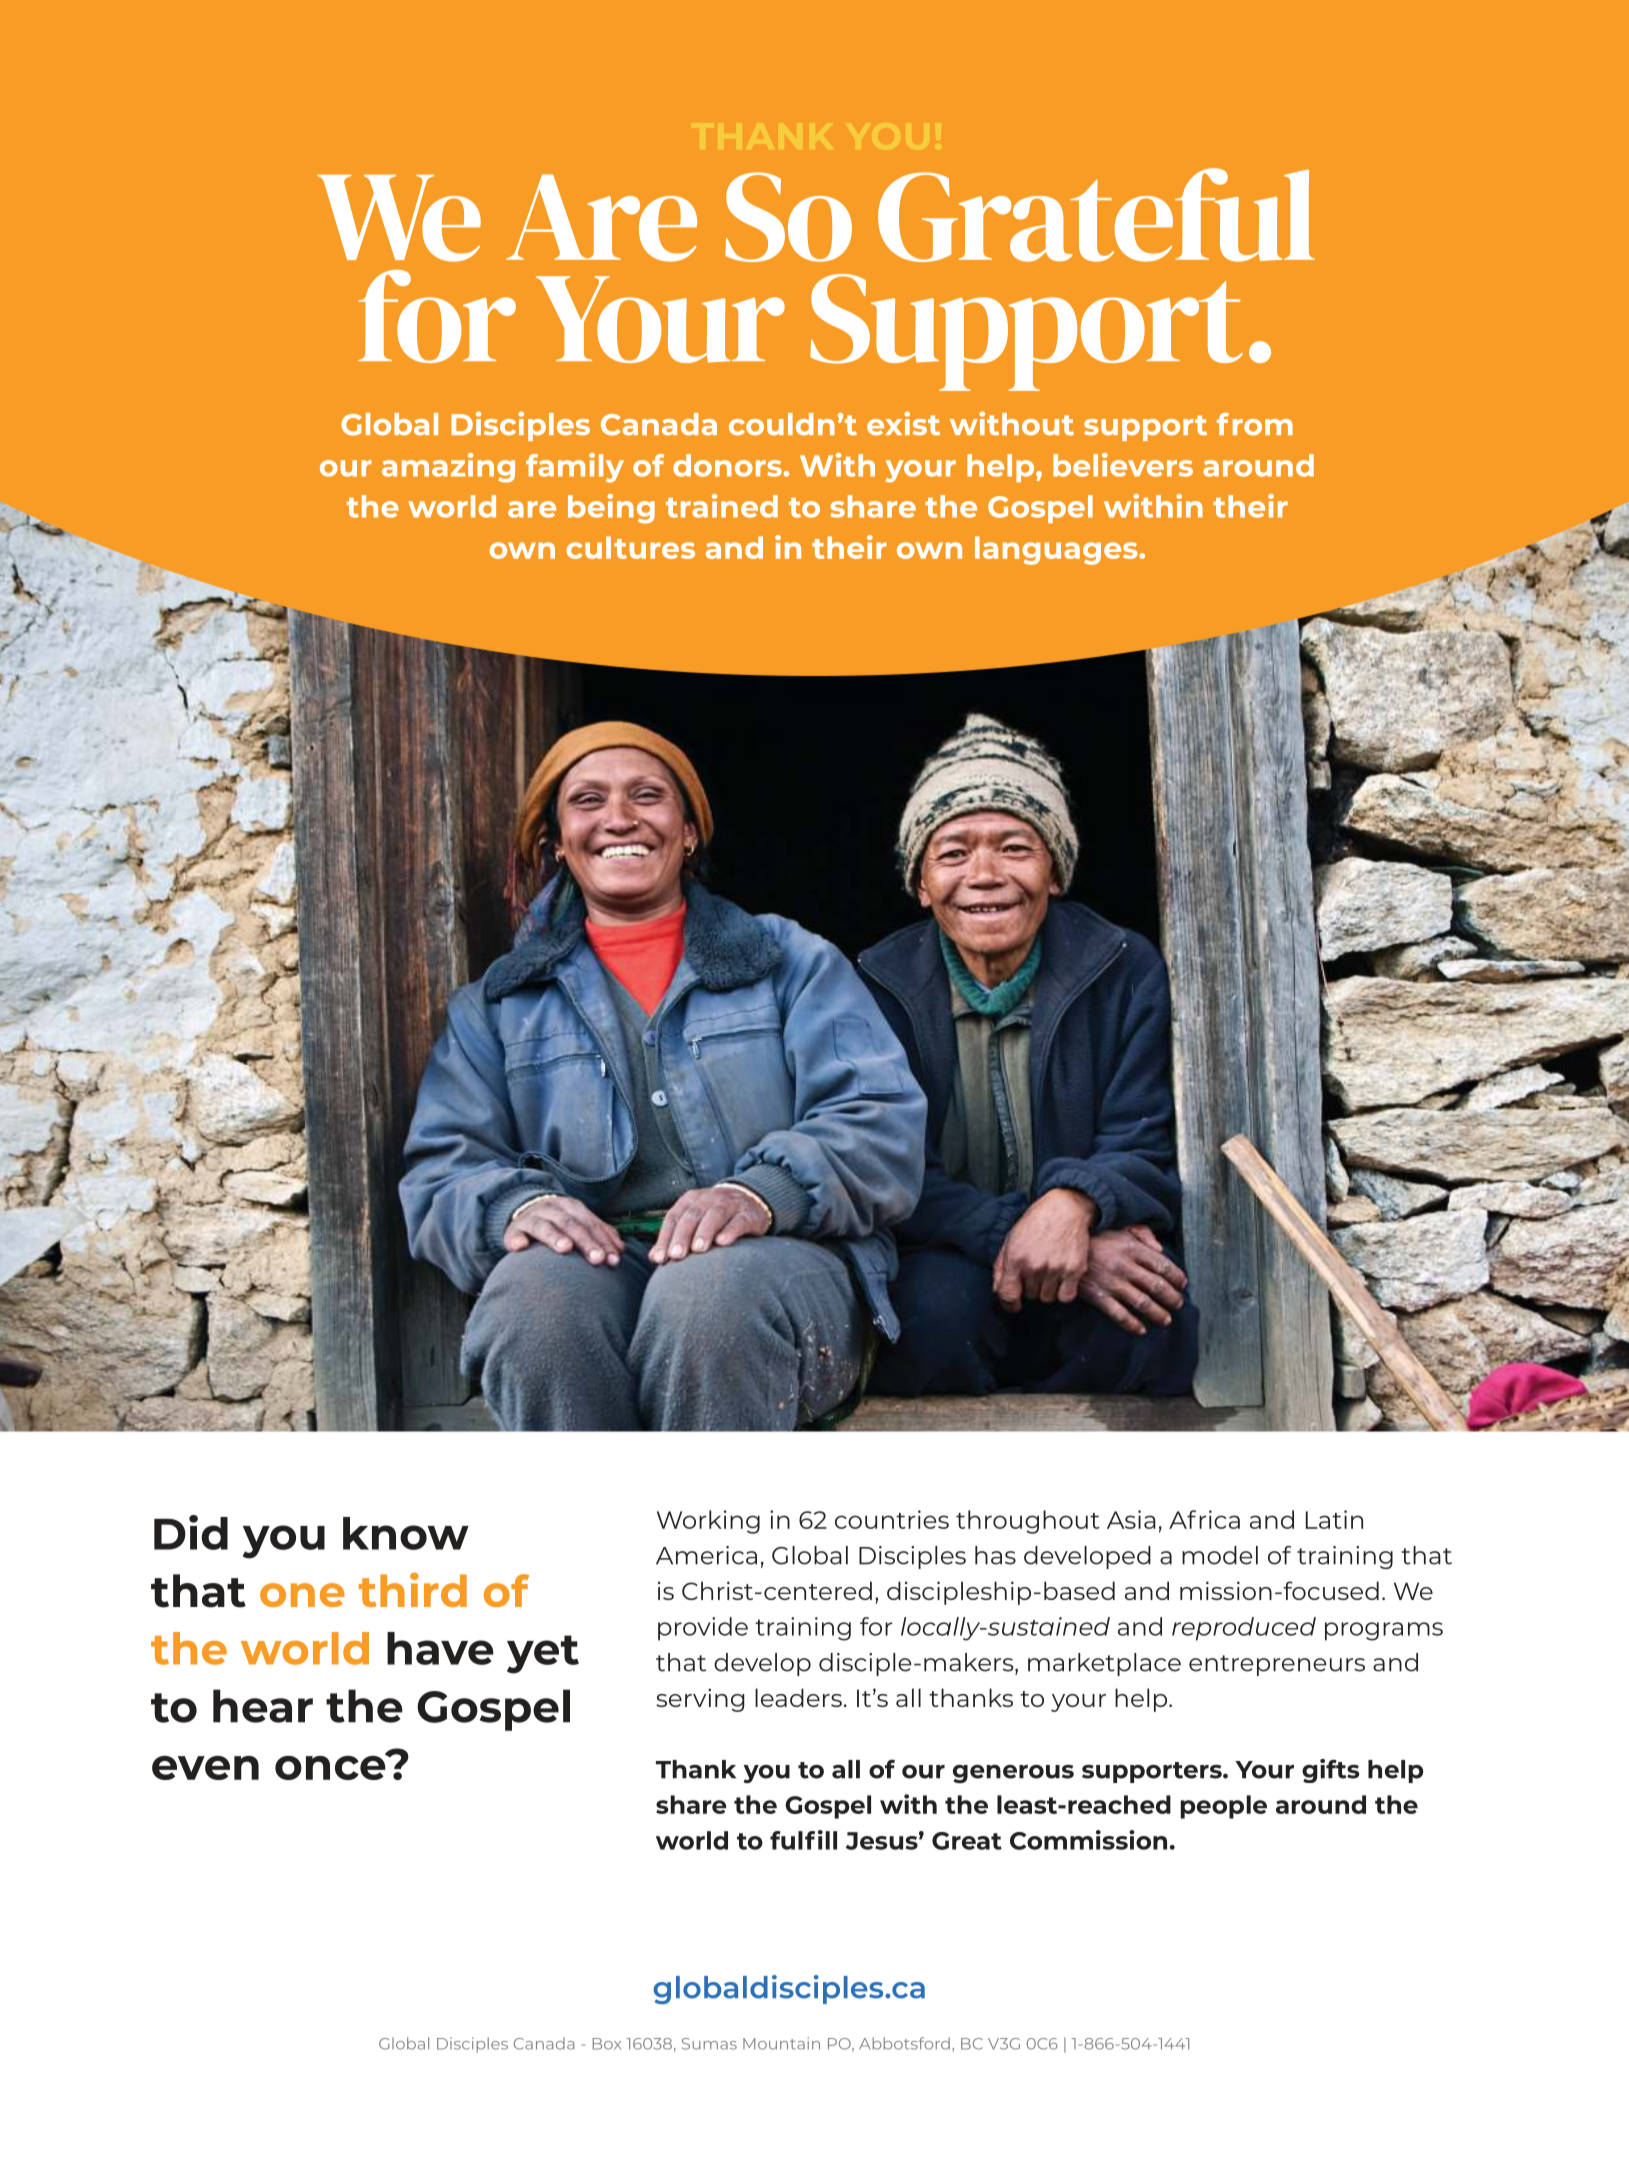 Image resolution: width=1629 pixels, height=2172 pixels. What do you see at coordinates (630, 547) in the document?
I see `cultures` at bounding box center [630, 547].
